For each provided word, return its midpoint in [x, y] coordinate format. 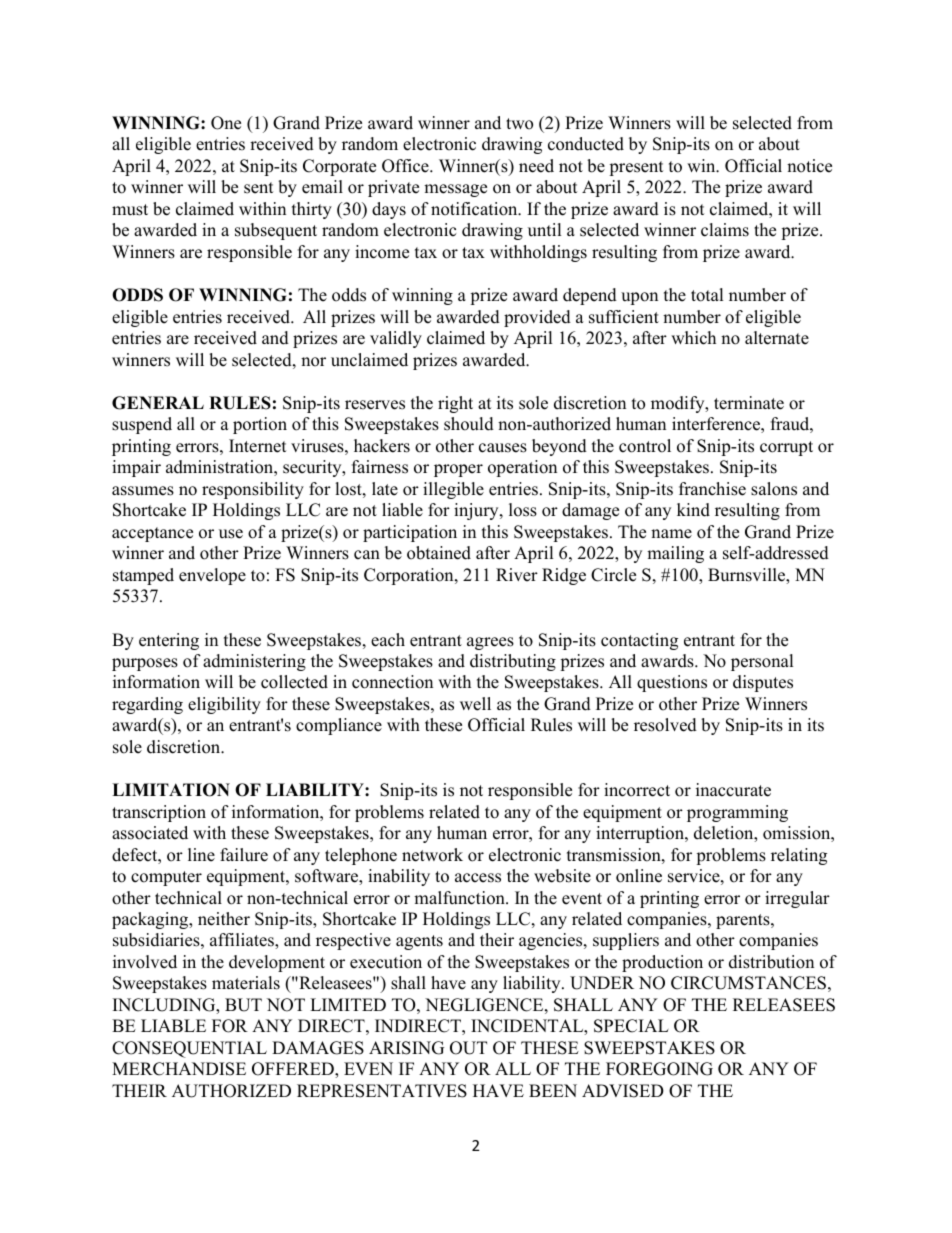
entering [169, 641]
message [455, 190]
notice [809, 166]
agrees [490, 643]
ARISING [406, 1048]
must [130, 210]
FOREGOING [659, 1069]
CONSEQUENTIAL [189, 1049]
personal [762, 662]
